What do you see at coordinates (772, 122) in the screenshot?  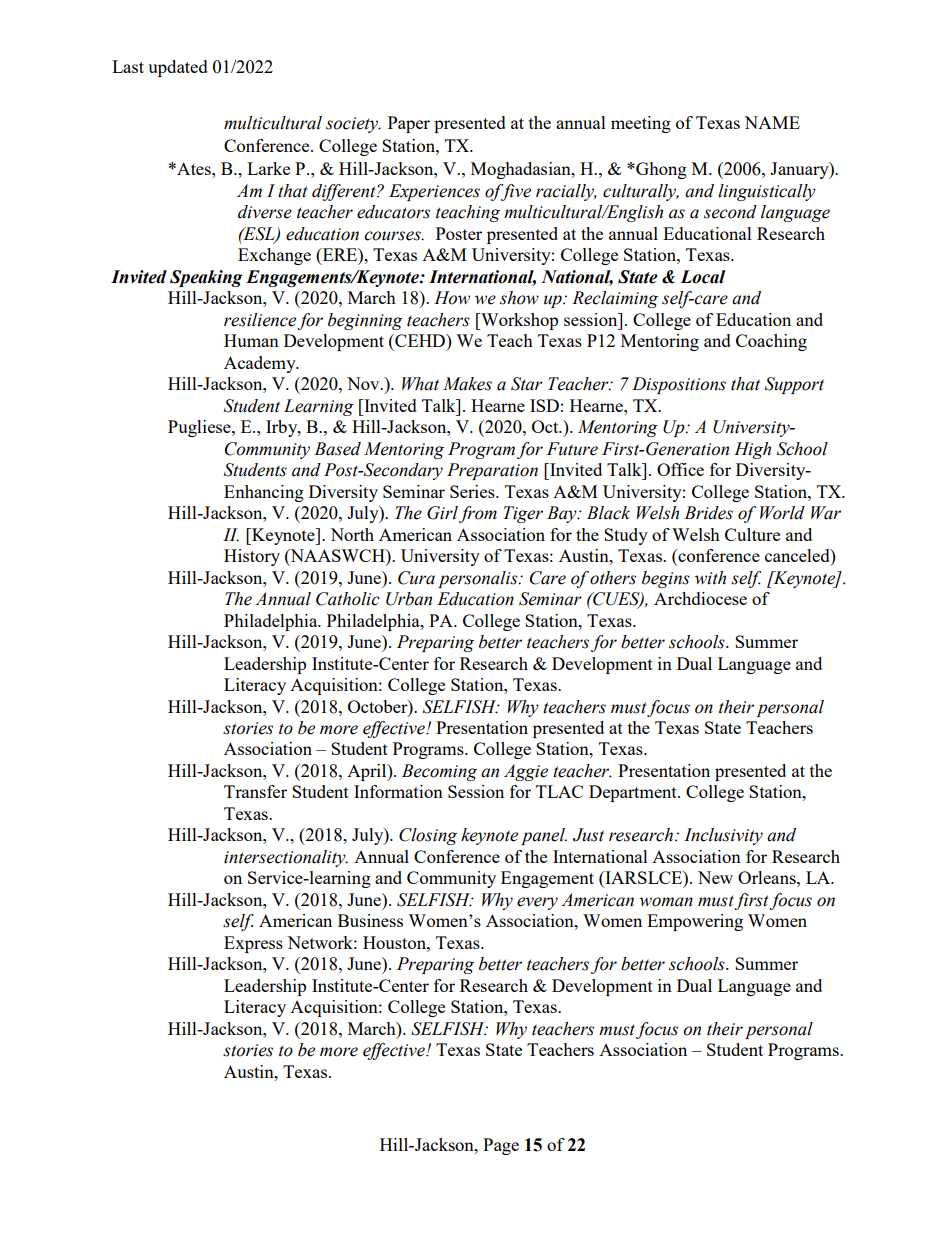 I see `NAME` at bounding box center [772, 122].
